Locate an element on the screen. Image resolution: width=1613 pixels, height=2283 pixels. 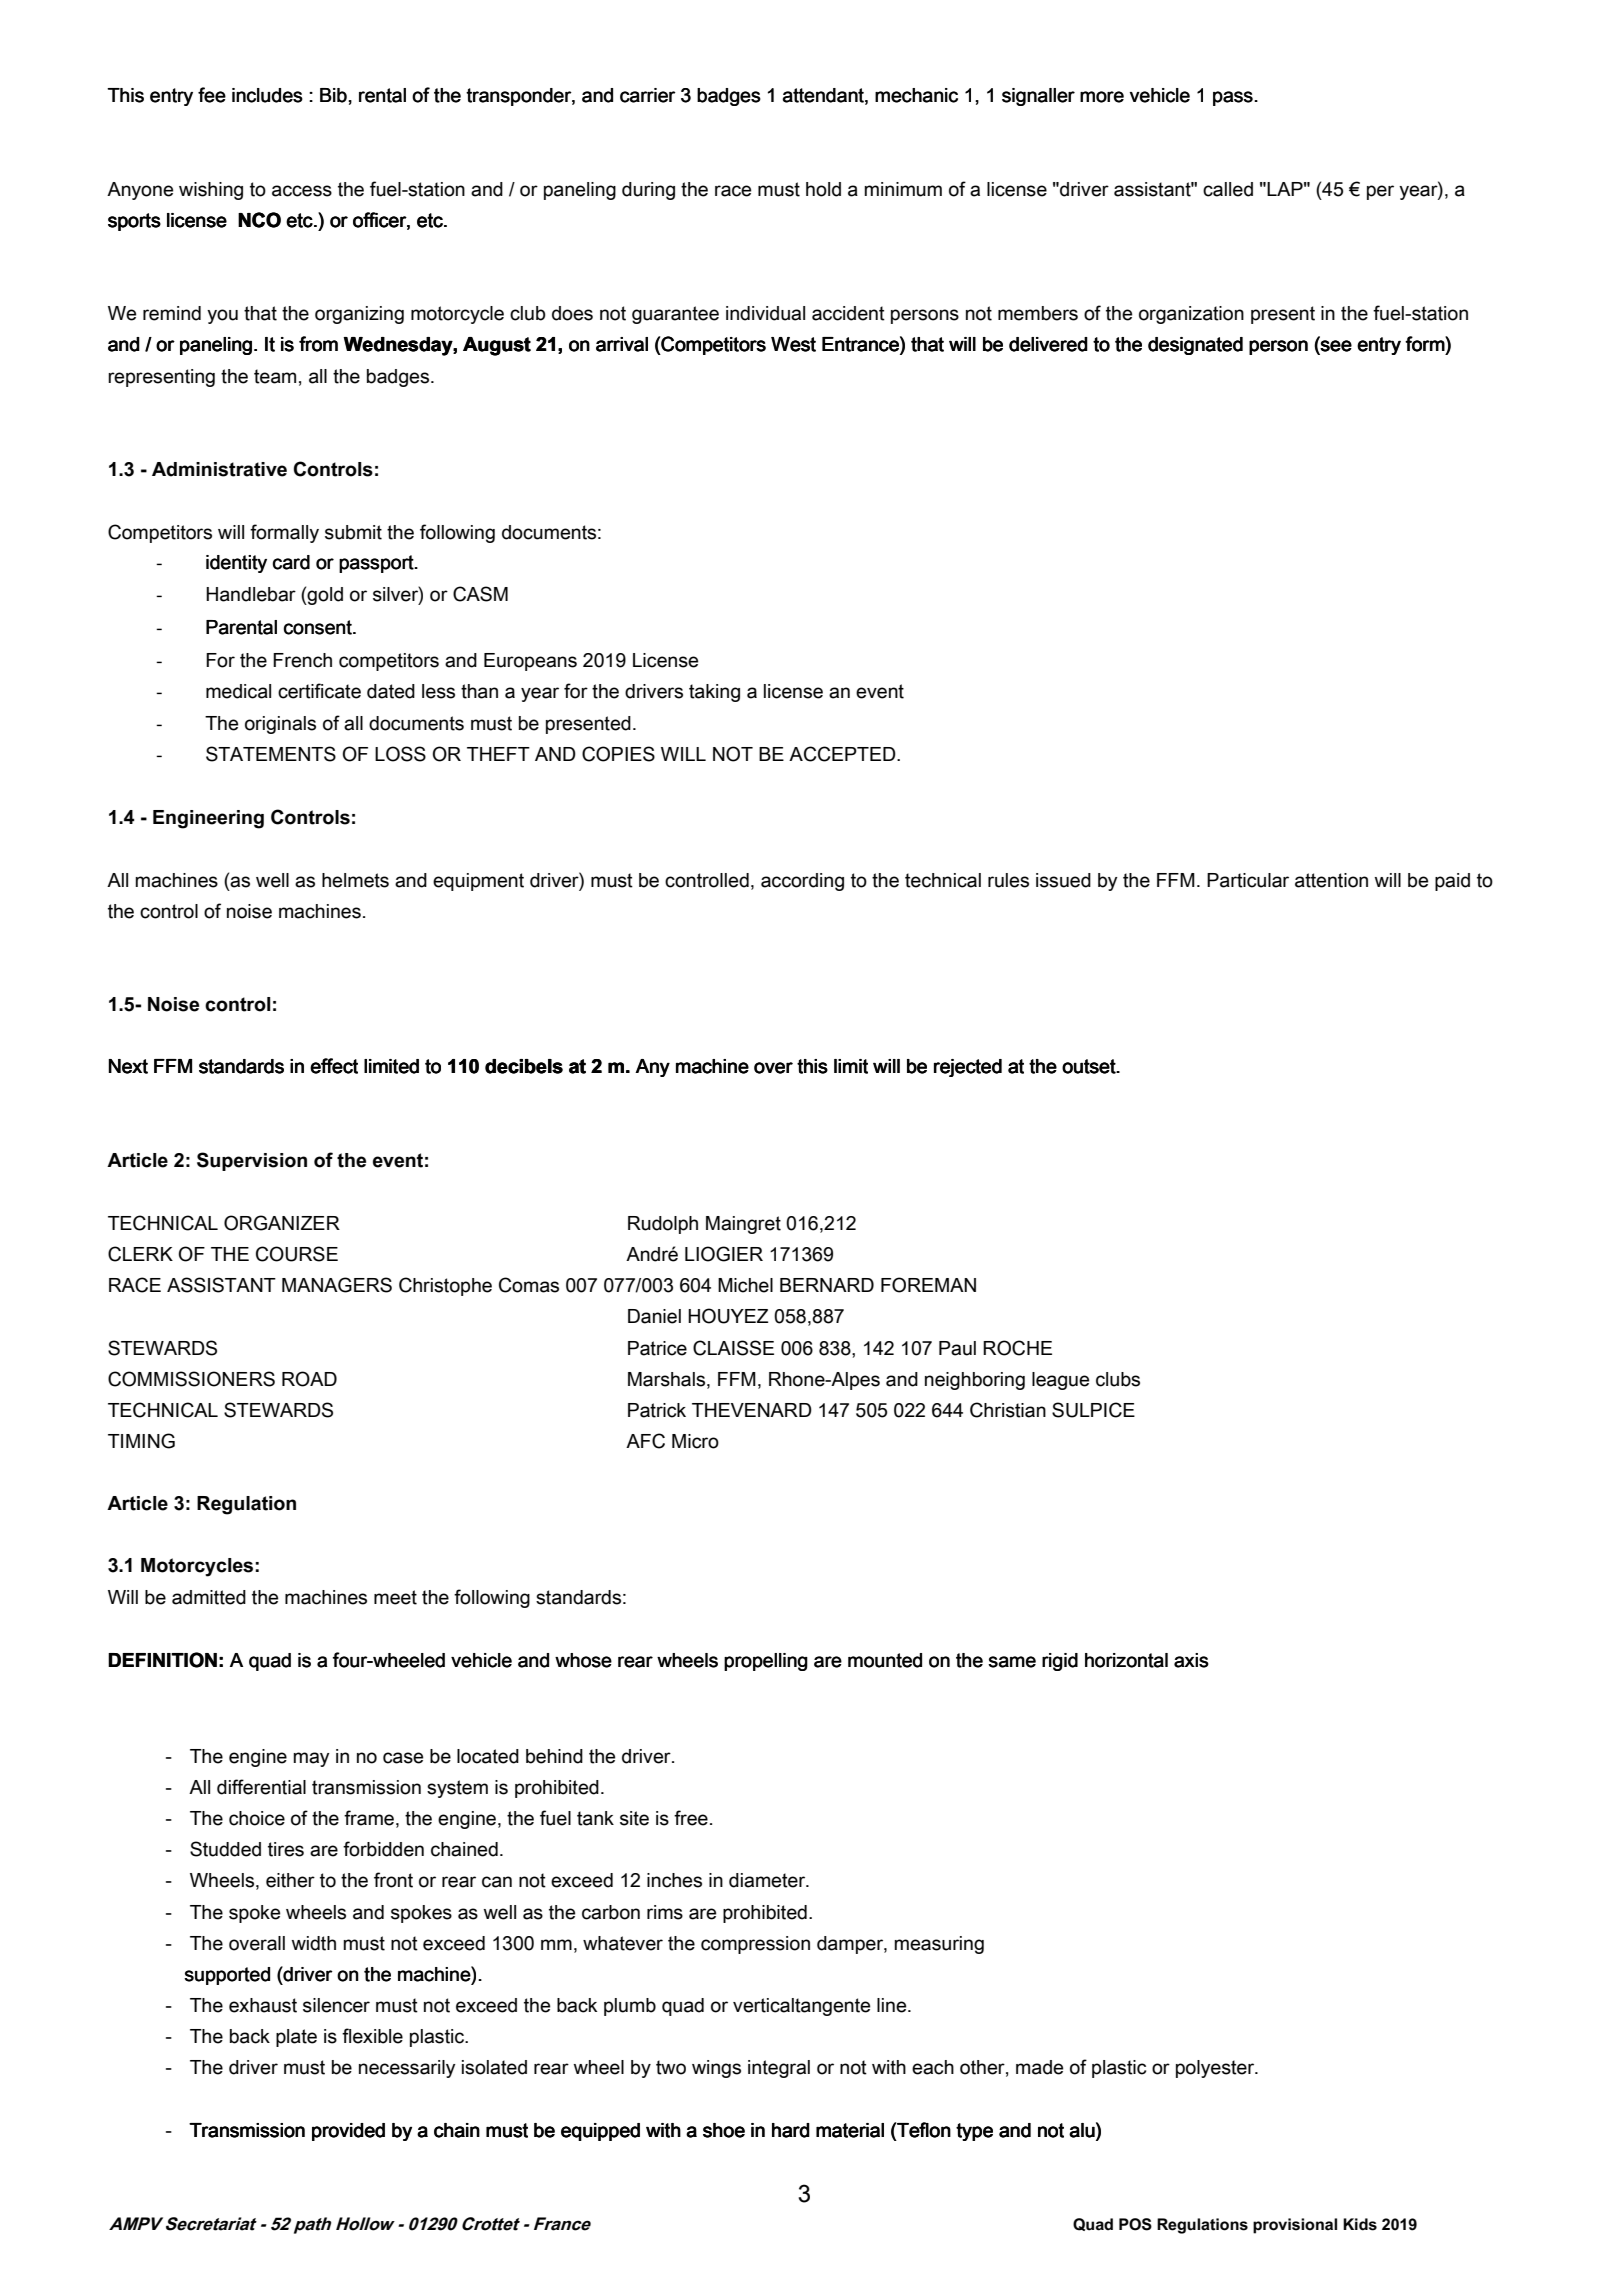
hold is located at coordinates (823, 189).
